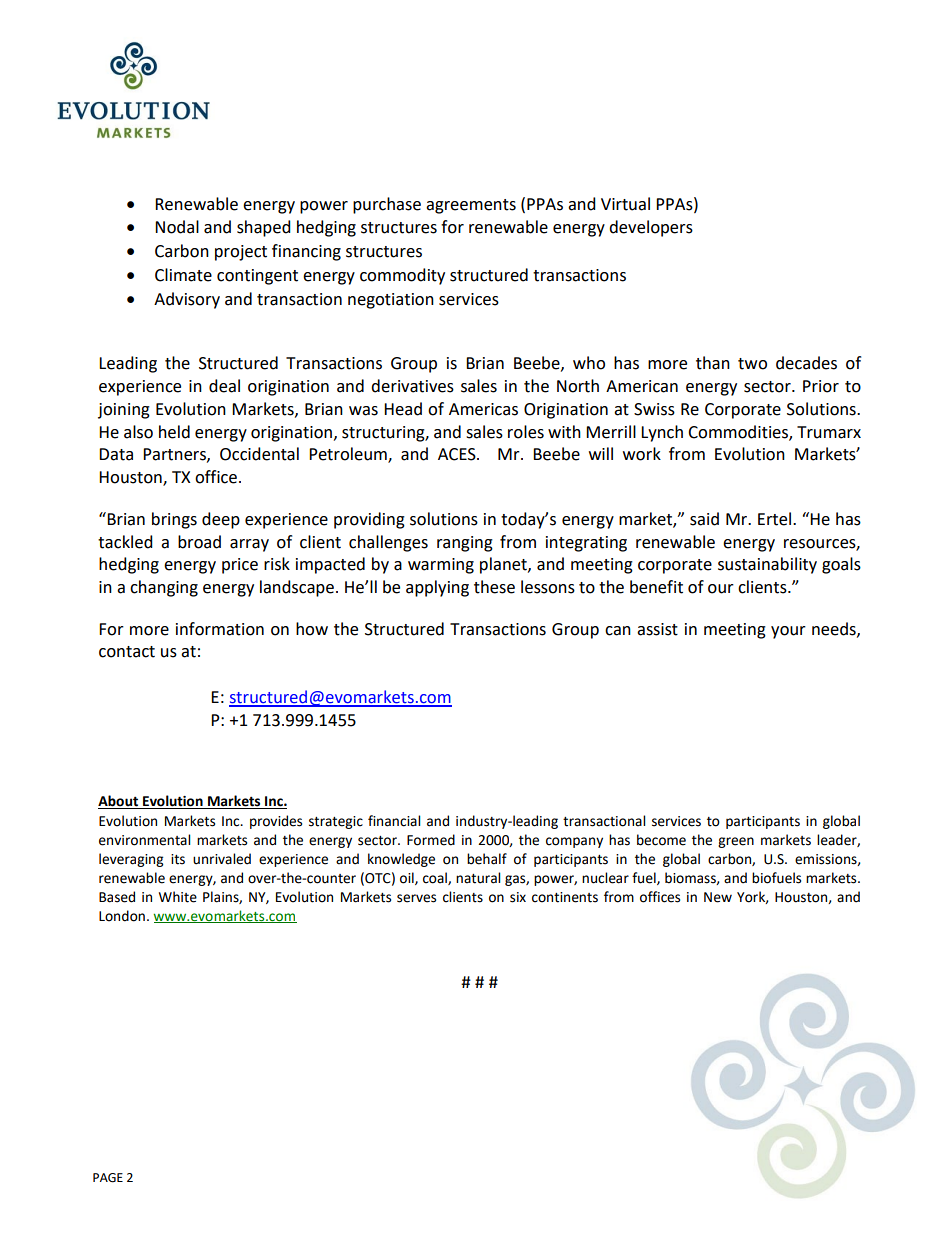 The height and width of the screenshot is (1233, 952). Describe the element at coordinates (177, 227) in the screenshot. I see `Nodal` at that location.
